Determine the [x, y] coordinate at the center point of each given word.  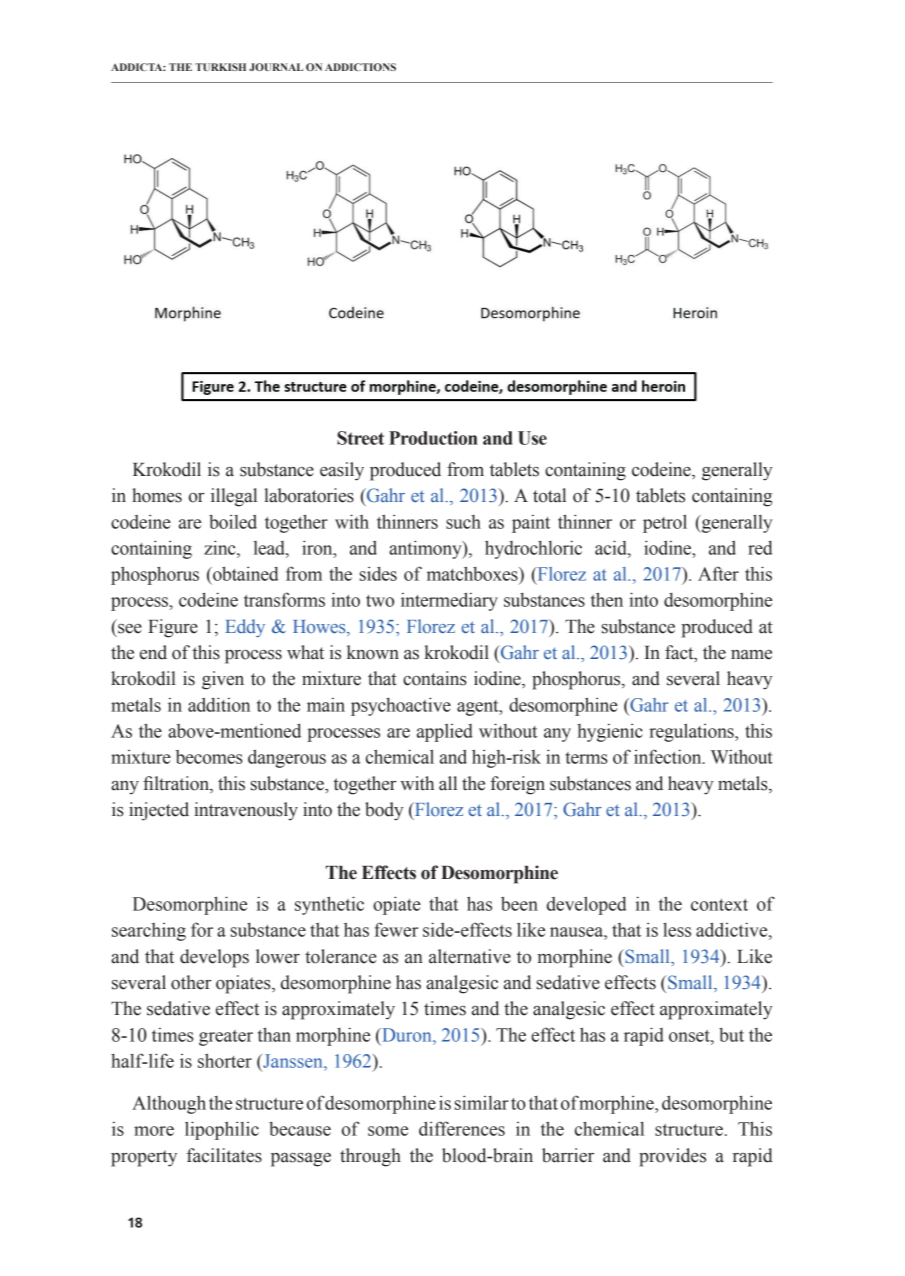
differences [462, 1128]
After [718, 573]
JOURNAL [276, 67]
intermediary [449, 601]
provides [672, 1157]
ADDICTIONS [360, 67]
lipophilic [222, 1130]
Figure [173, 628]
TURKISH [220, 67]
